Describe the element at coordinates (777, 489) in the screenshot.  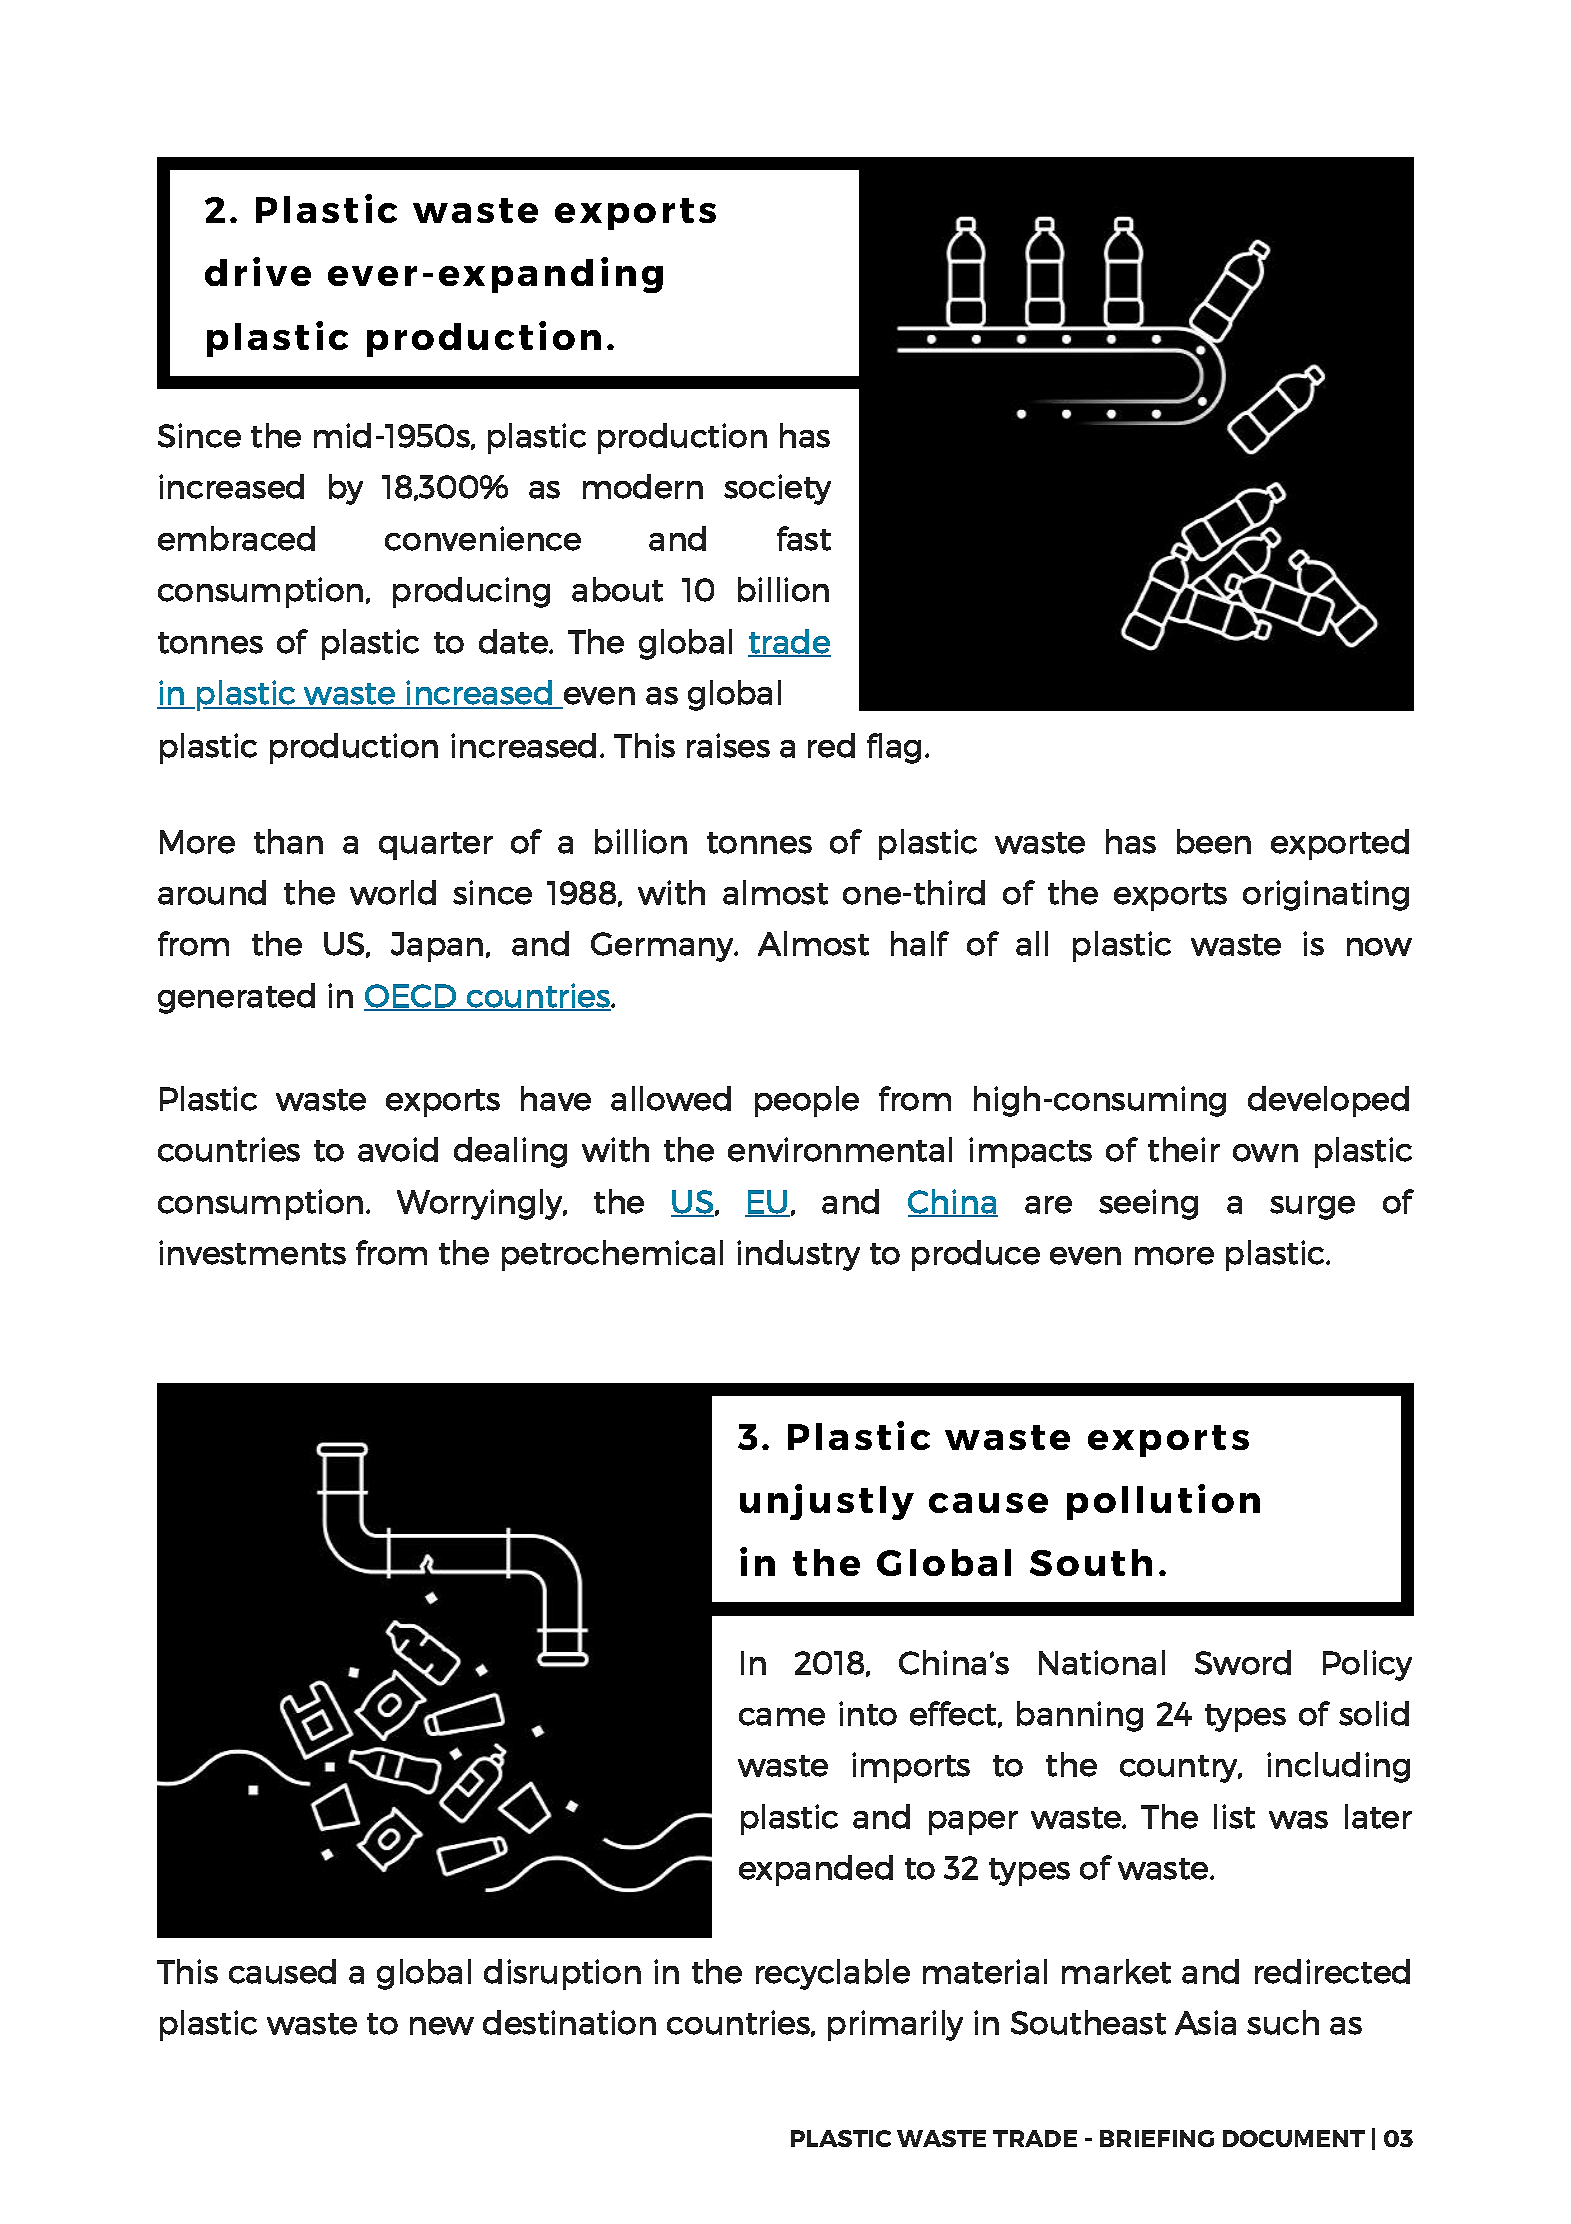
I see `society` at that location.
